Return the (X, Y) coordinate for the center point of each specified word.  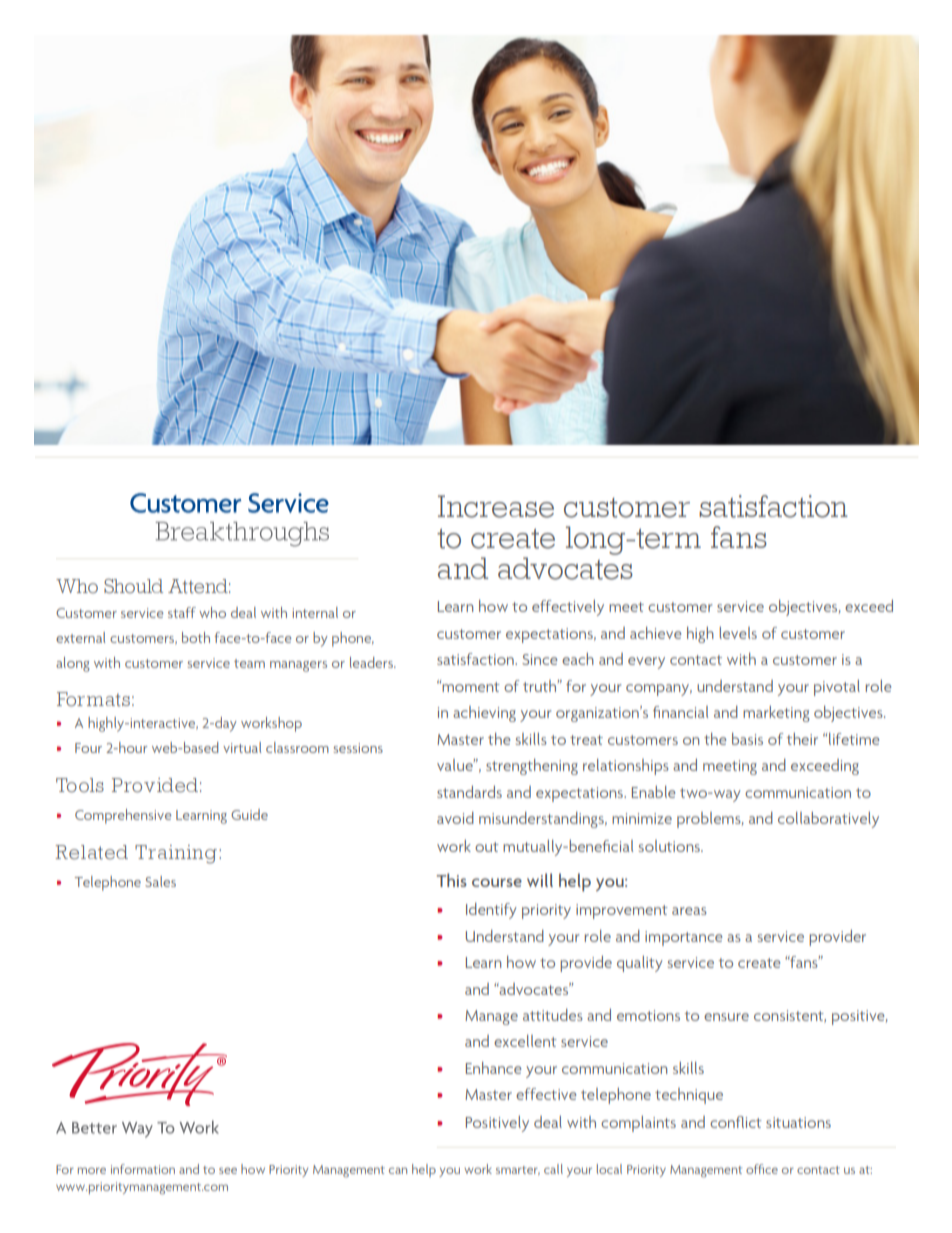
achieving (484, 714)
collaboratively (828, 820)
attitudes (553, 1015)
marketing (776, 714)
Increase (496, 506)
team (249, 663)
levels (738, 633)
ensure (726, 1017)
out (487, 847)
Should (133, 586)
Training (176, 854)
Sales (160, 881)
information (143, 1169)
